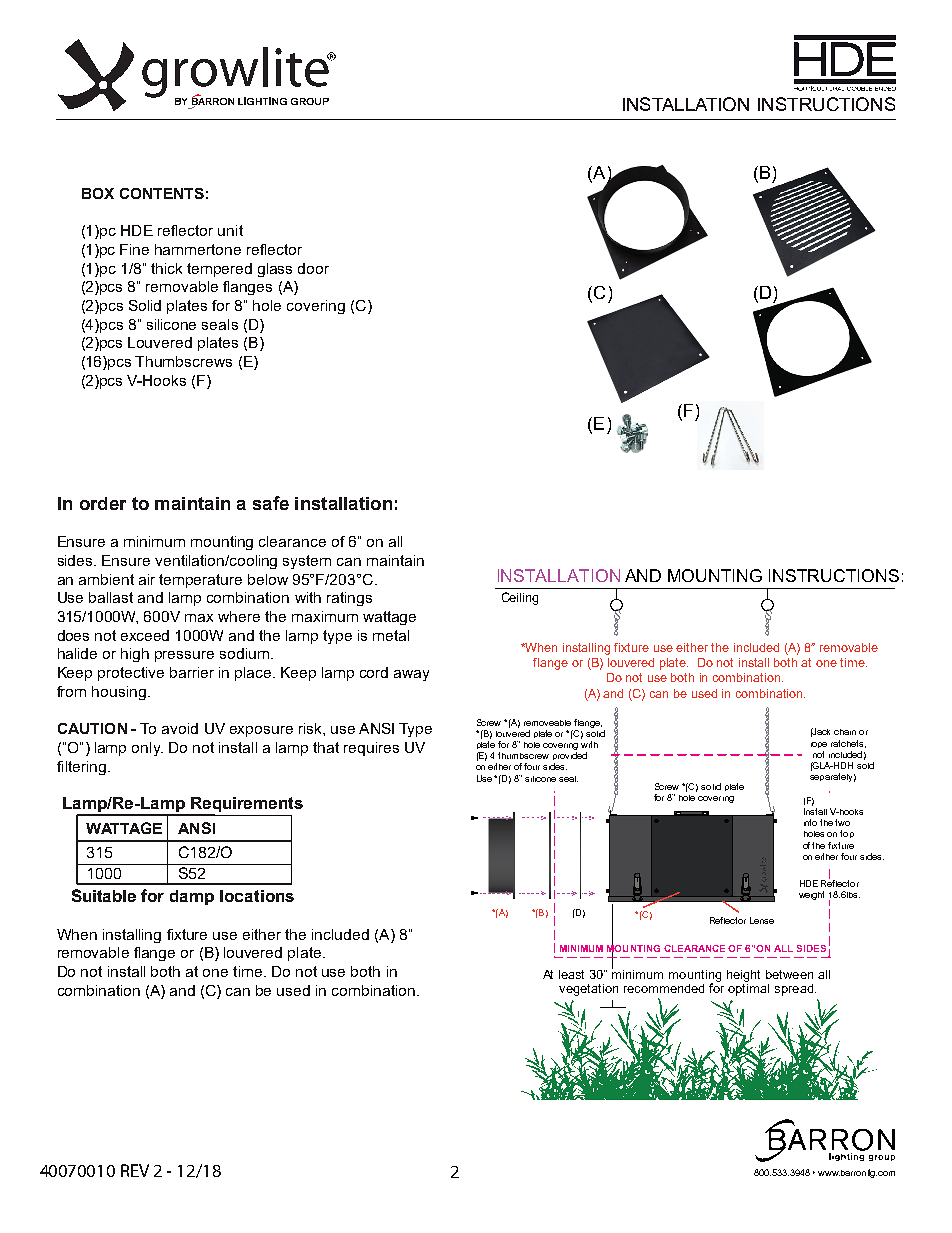 Image resolution: width=952 pixels, height=1233 pixels. I want to click on door, so click(313, 268).
